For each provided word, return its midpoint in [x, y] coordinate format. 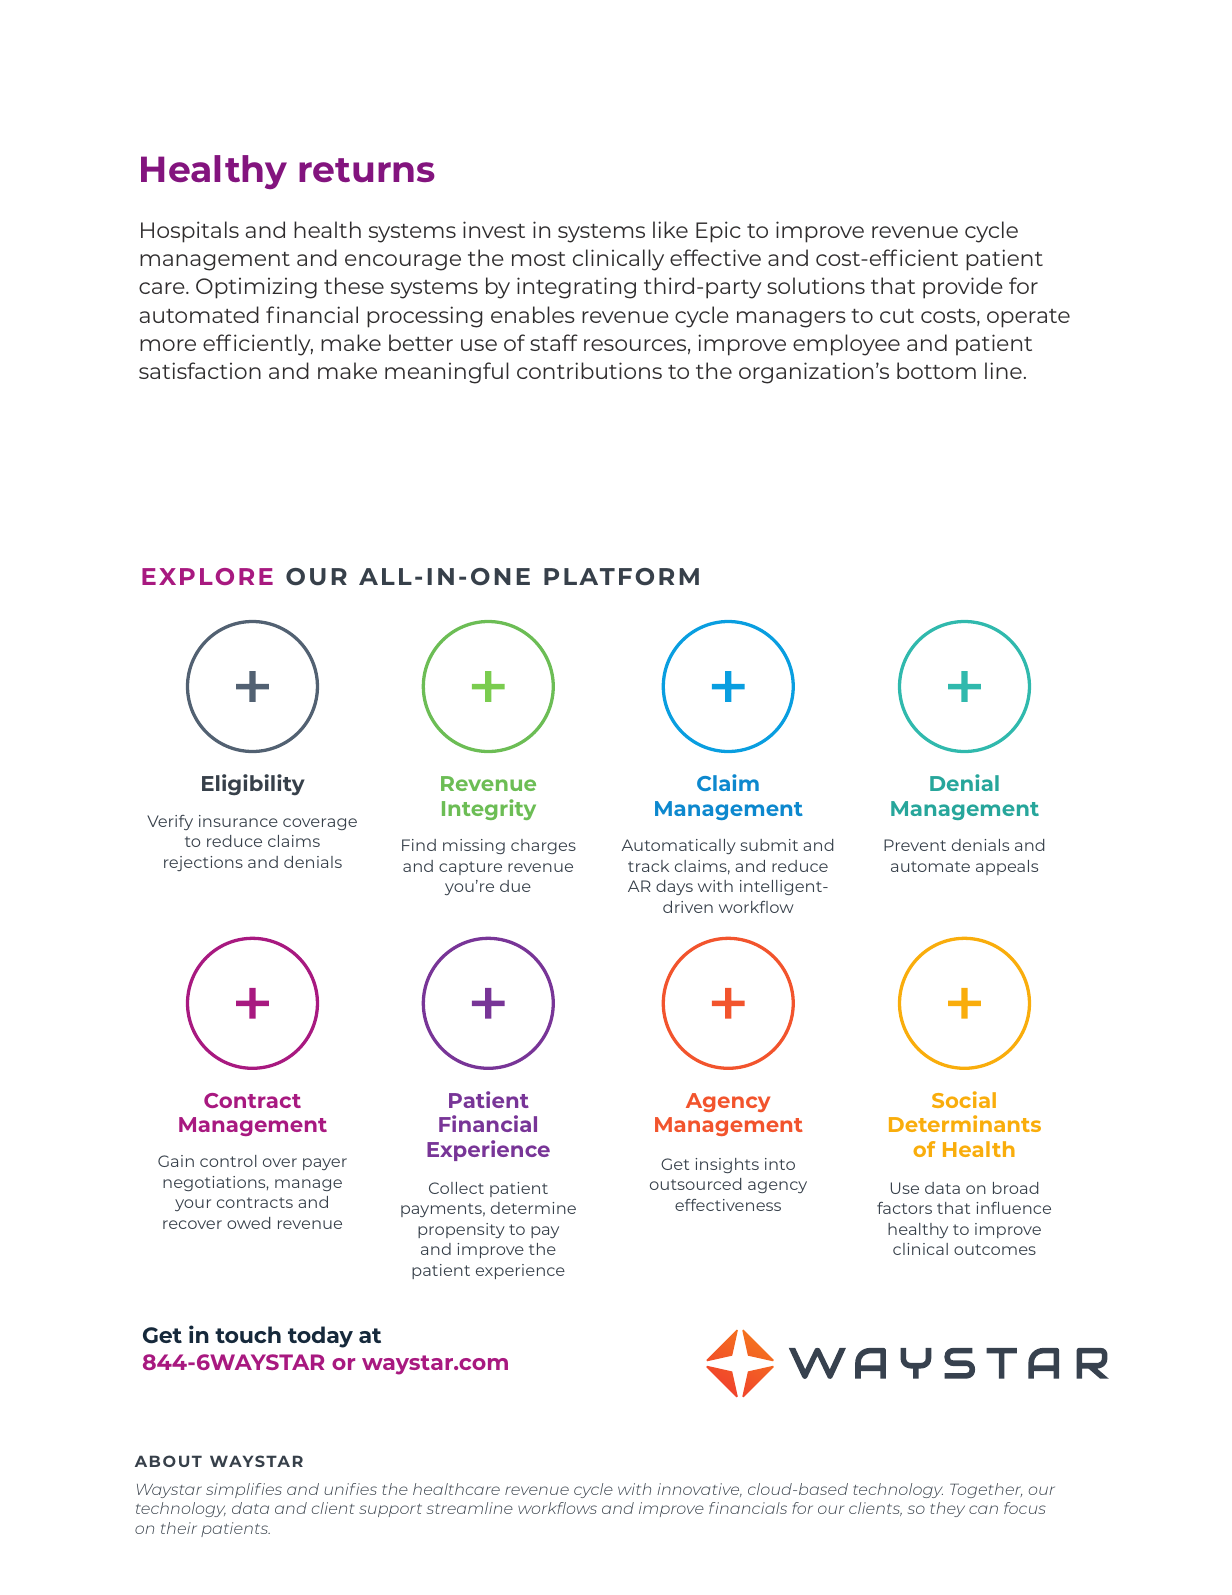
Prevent [915, 845]
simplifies [244, 1490]
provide [963, 288]
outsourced [695, 1184]
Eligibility [253, 784]
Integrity [489, 809]
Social [964, 1099]
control [228, 1161]
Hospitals [190, 232]
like [670, 229]
